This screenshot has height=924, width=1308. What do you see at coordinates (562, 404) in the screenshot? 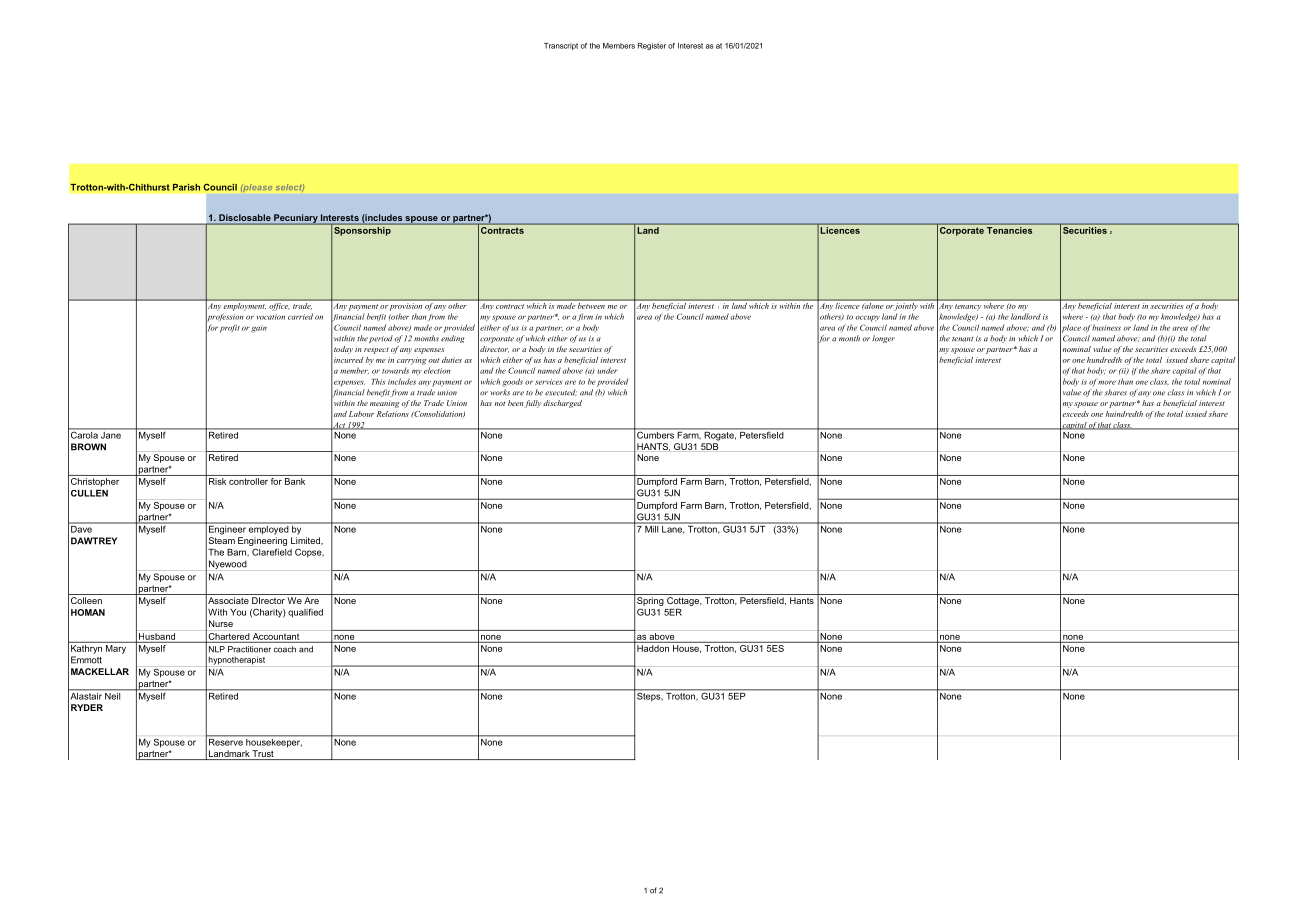
I see `discharged` at bounding box center [562, 404].
